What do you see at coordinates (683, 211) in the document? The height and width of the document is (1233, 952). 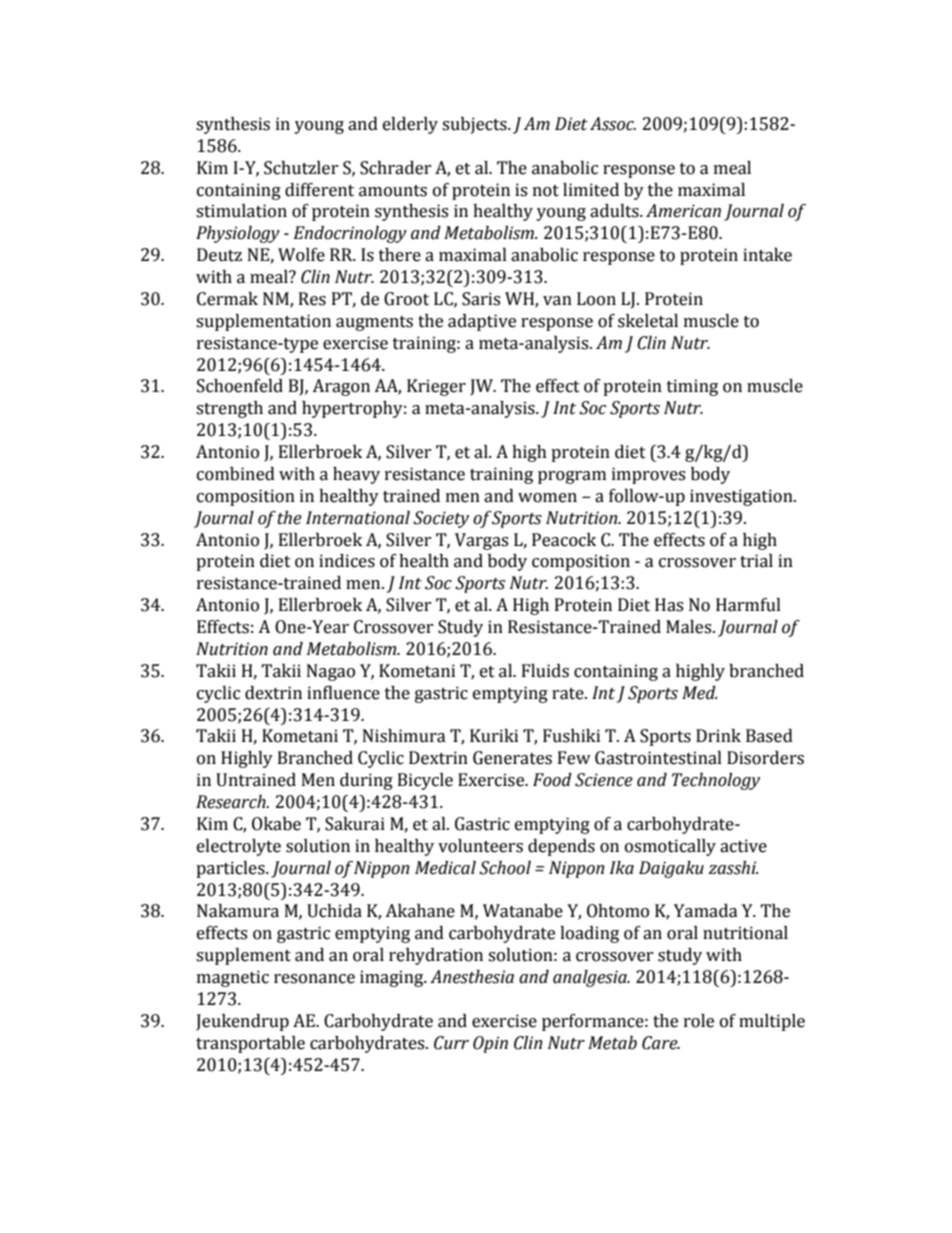 I see `American` at bounding box center [683, 211].
